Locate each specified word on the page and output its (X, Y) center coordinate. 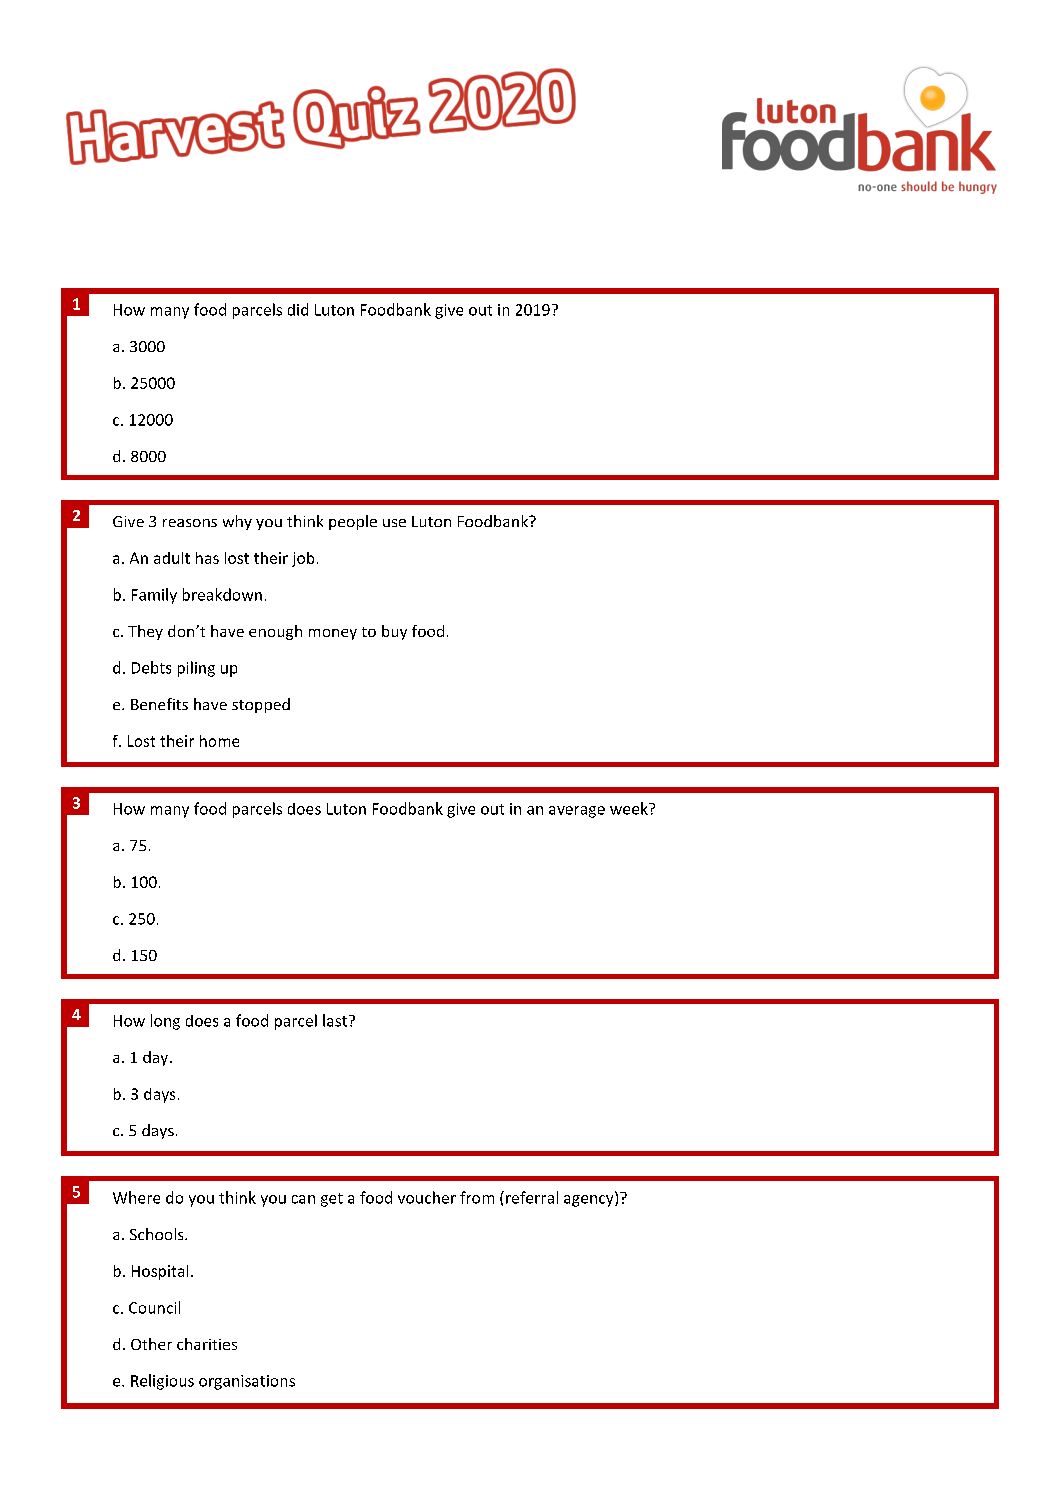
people (353, 522)
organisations (247, 1382)
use (394, 523)
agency (590, 1201)
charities (207, 1344)
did (298, 309)
